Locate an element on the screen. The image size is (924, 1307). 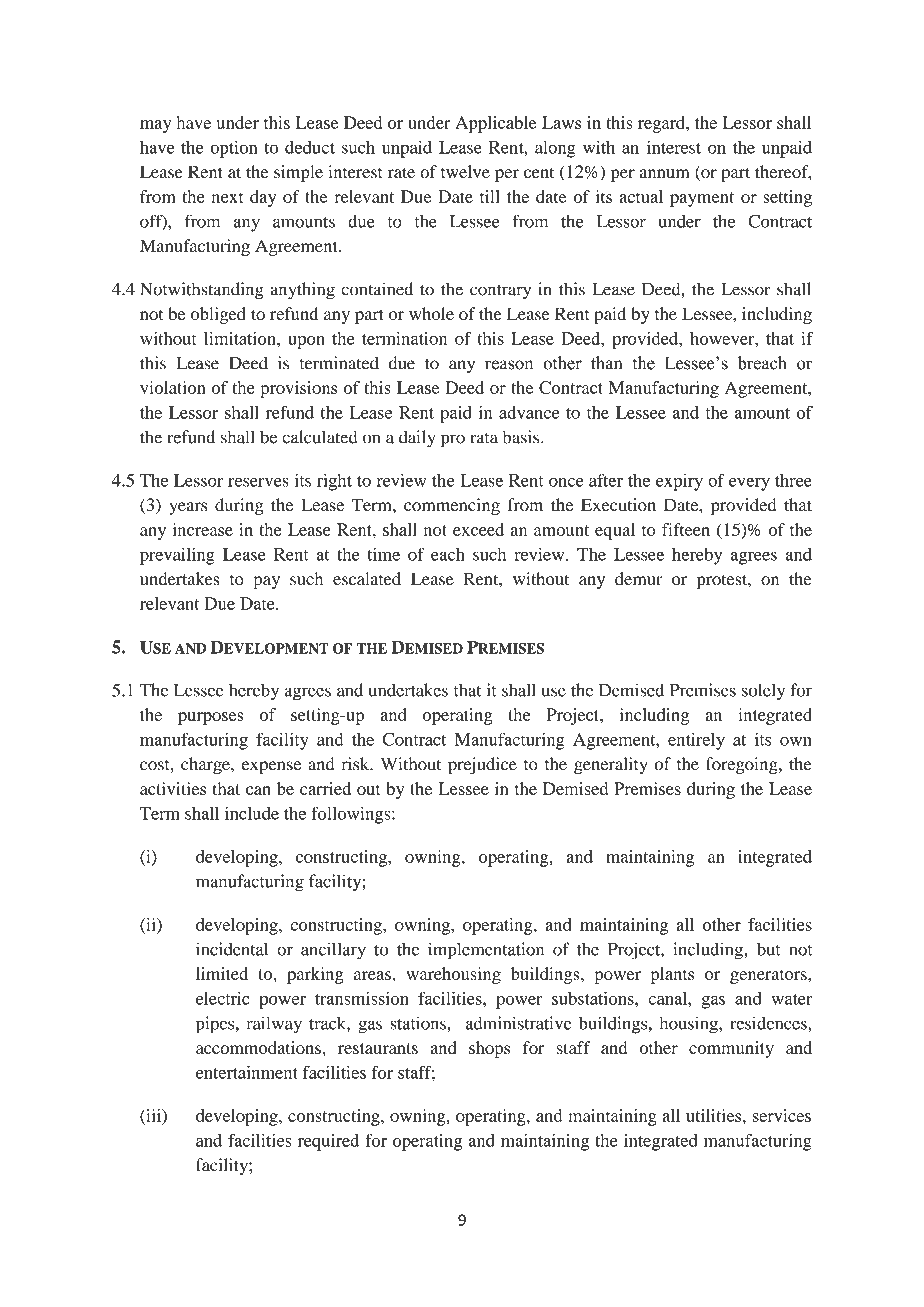
annum is located at coordinates (664, 174).
